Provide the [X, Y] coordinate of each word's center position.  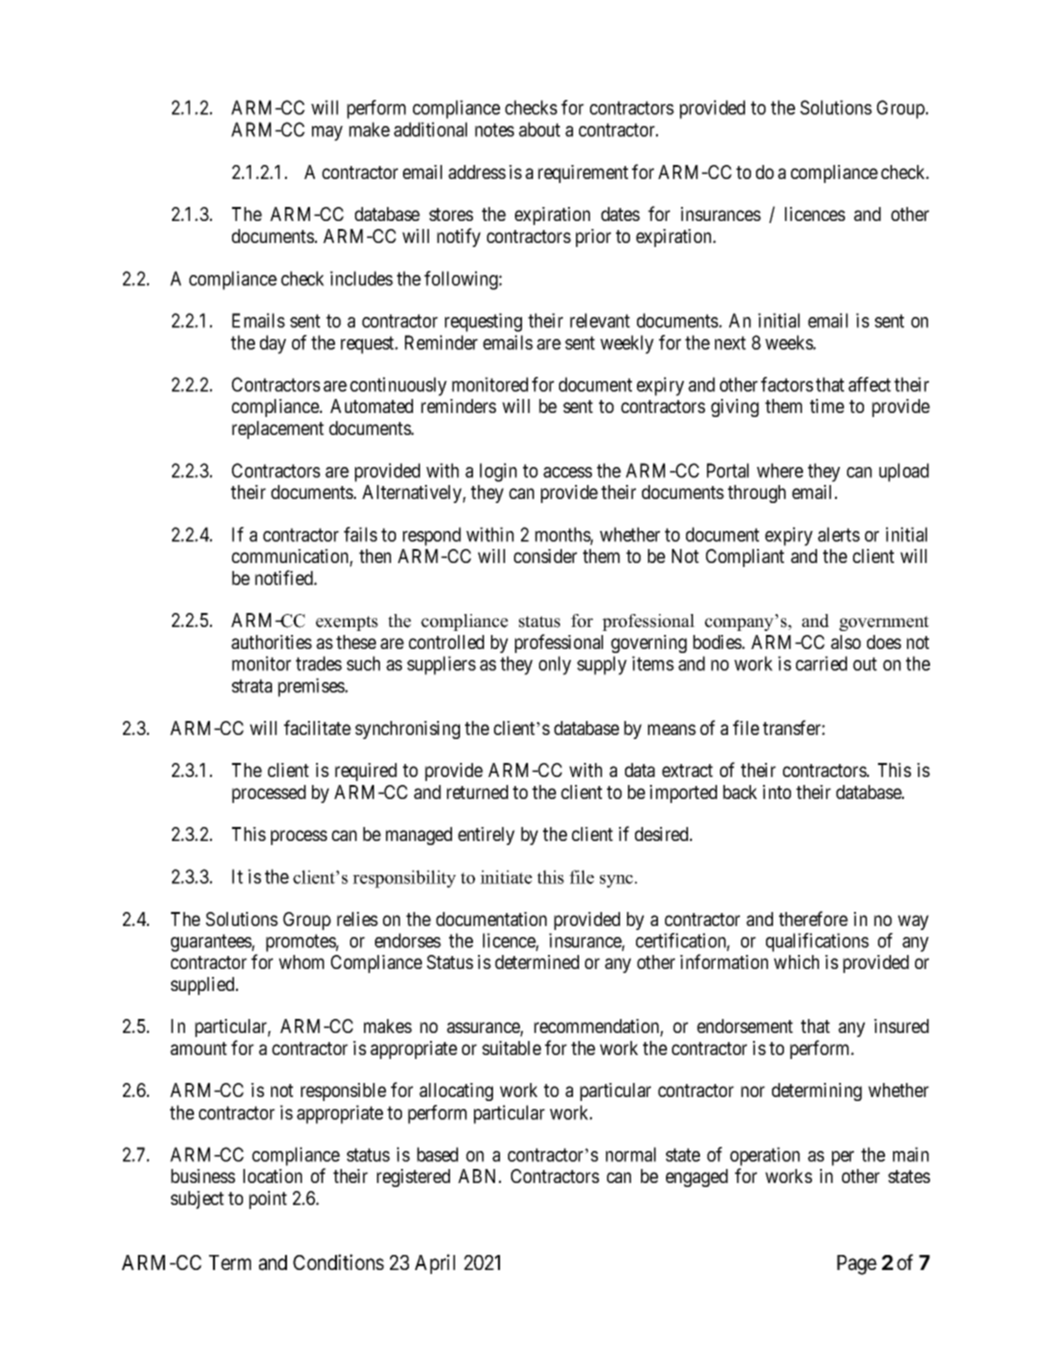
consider [545, 556]
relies [357, 919]
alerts [839, 534]
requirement [583, 174]
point [268, 1200]
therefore [813, 918]
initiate [506, 877]
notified [285, 577]
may [327, 133]
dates [620, 214]
